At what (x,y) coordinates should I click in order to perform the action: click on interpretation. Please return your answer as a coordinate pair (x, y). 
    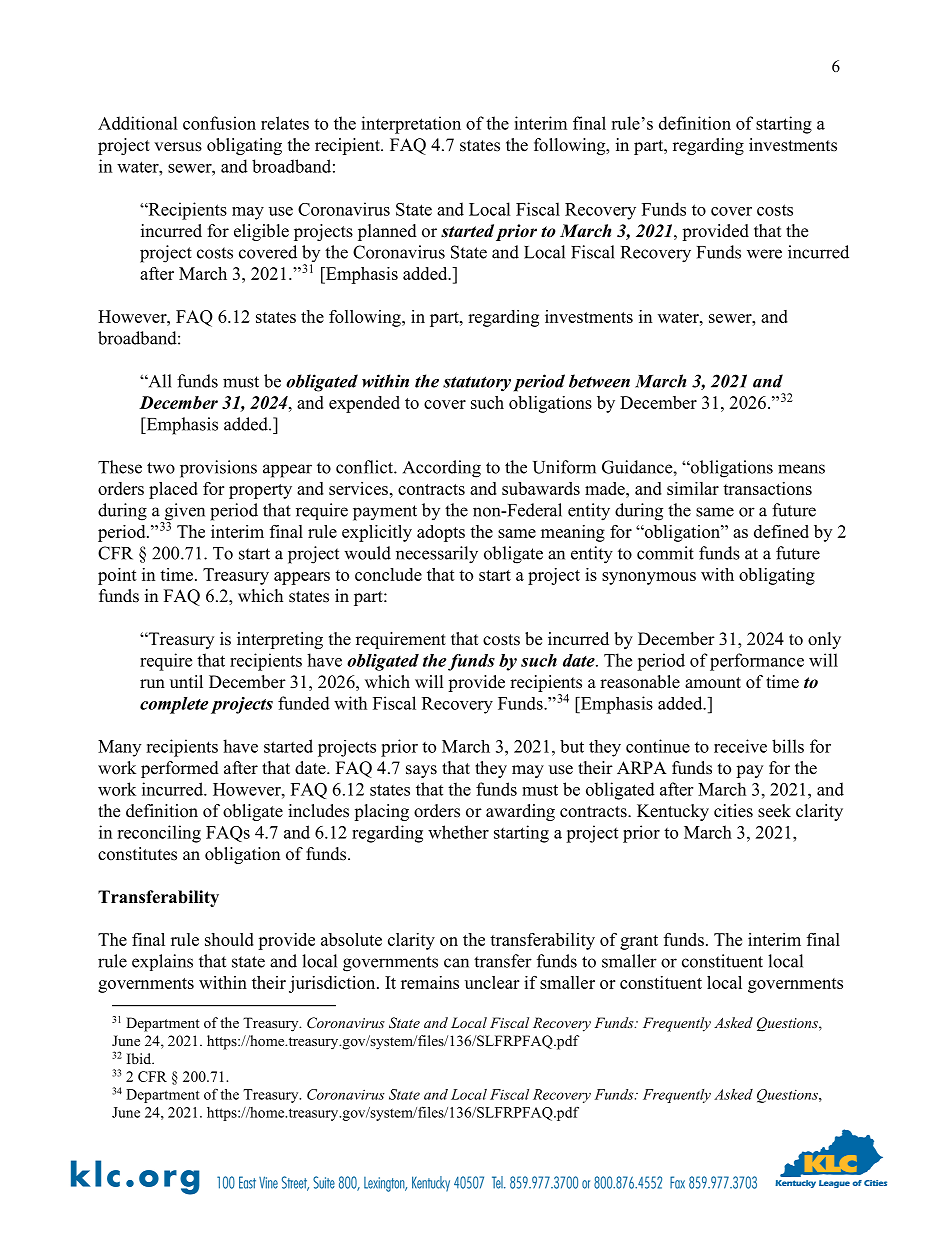
    Looking at the image, I should click on (411, 125).
